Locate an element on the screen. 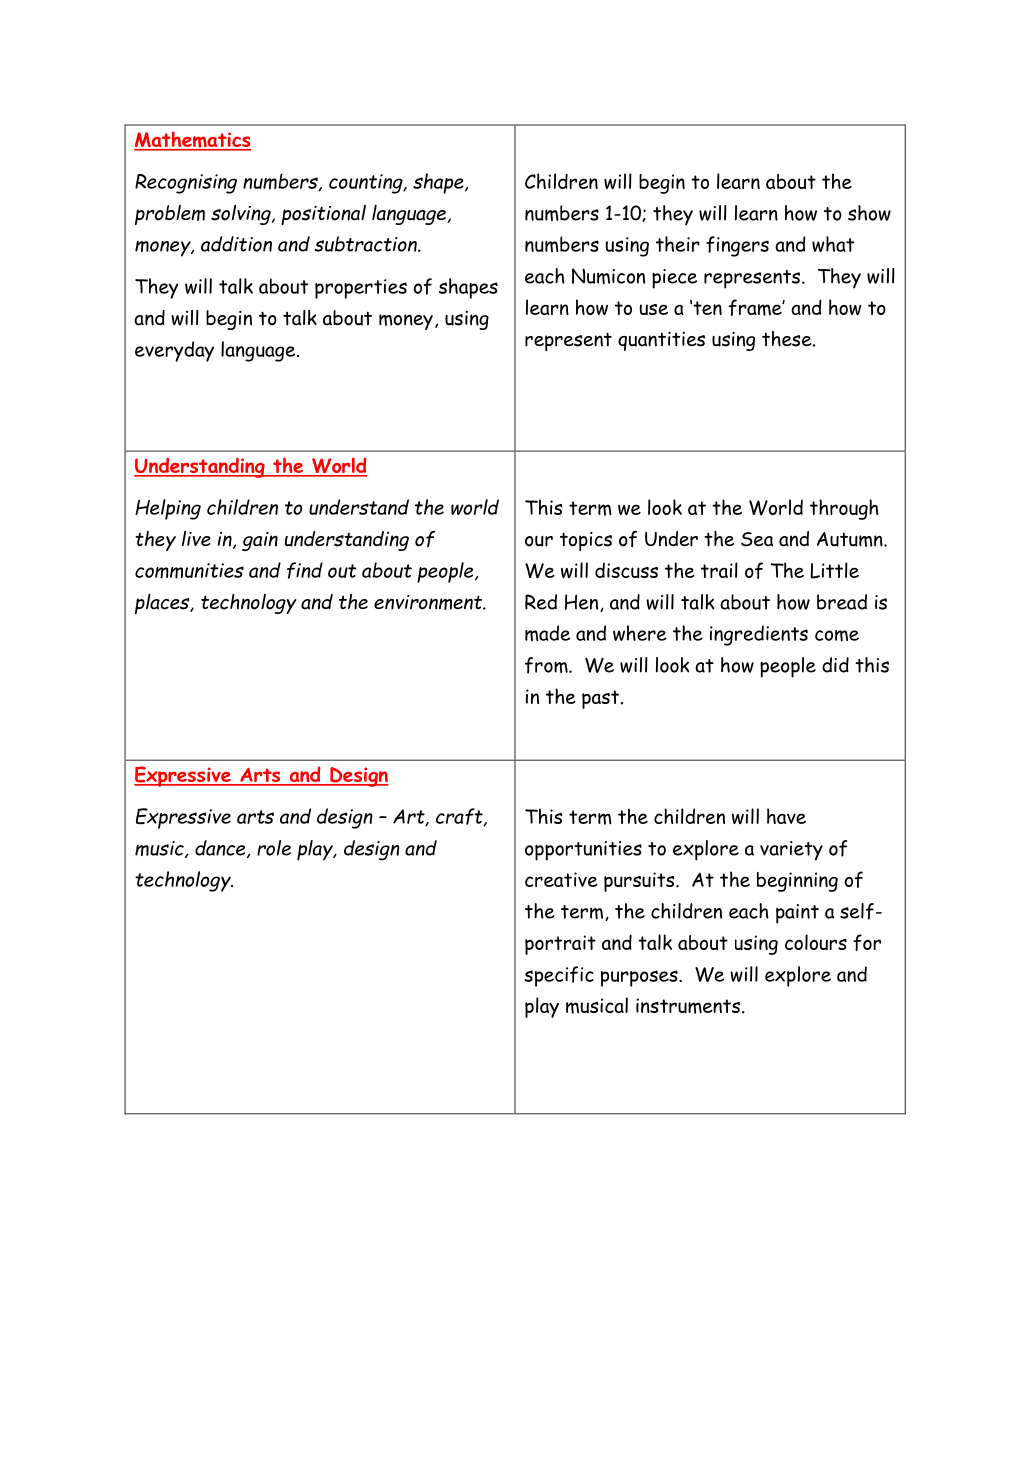 The width and height of the screenshot is (1030, 1457). Hen is located at coordinates (583, 603).
